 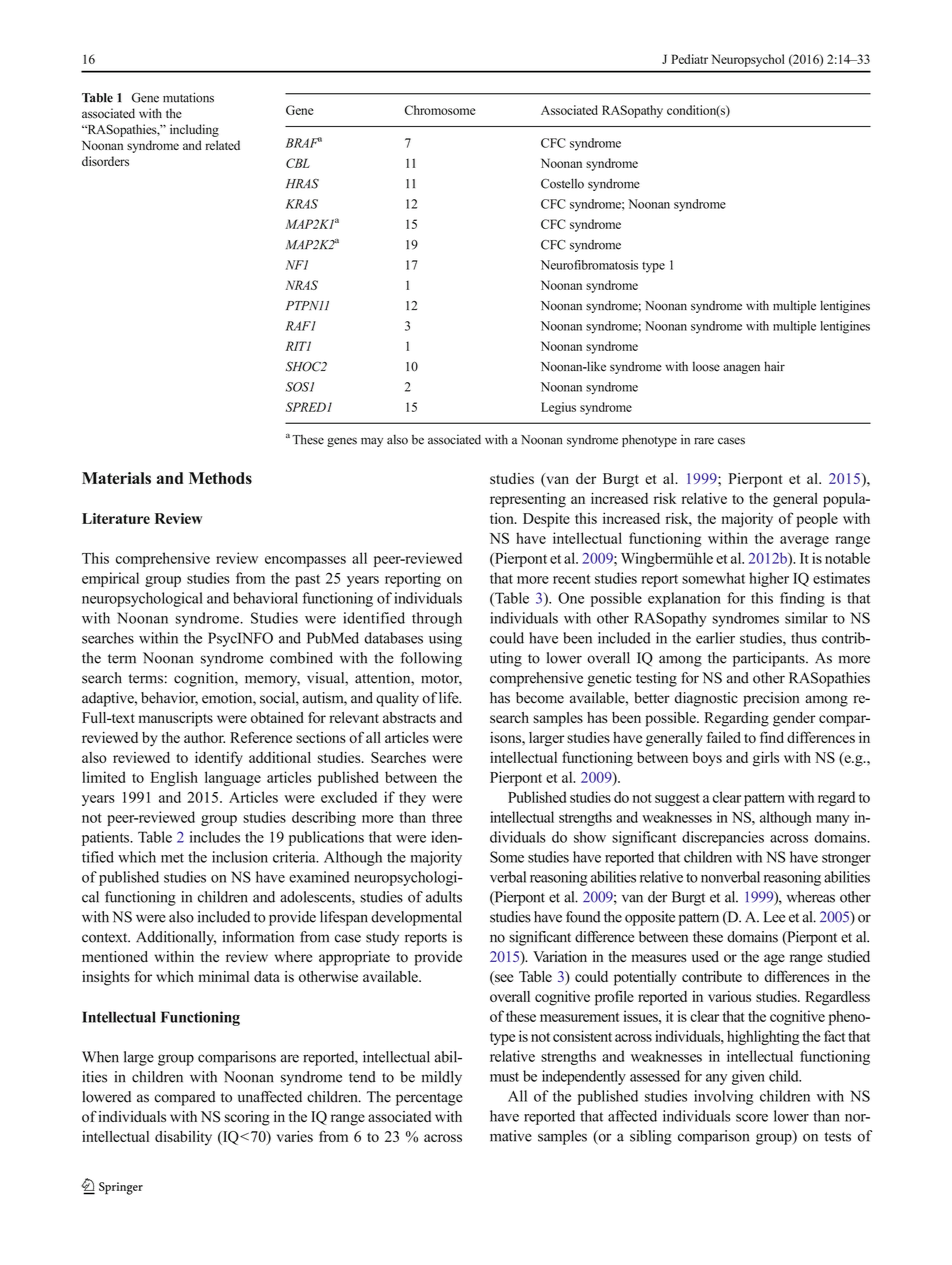 What do you see at coordinates (429, 1099) in the image?
I see `percentage` at bounding box center [429, 1099].
